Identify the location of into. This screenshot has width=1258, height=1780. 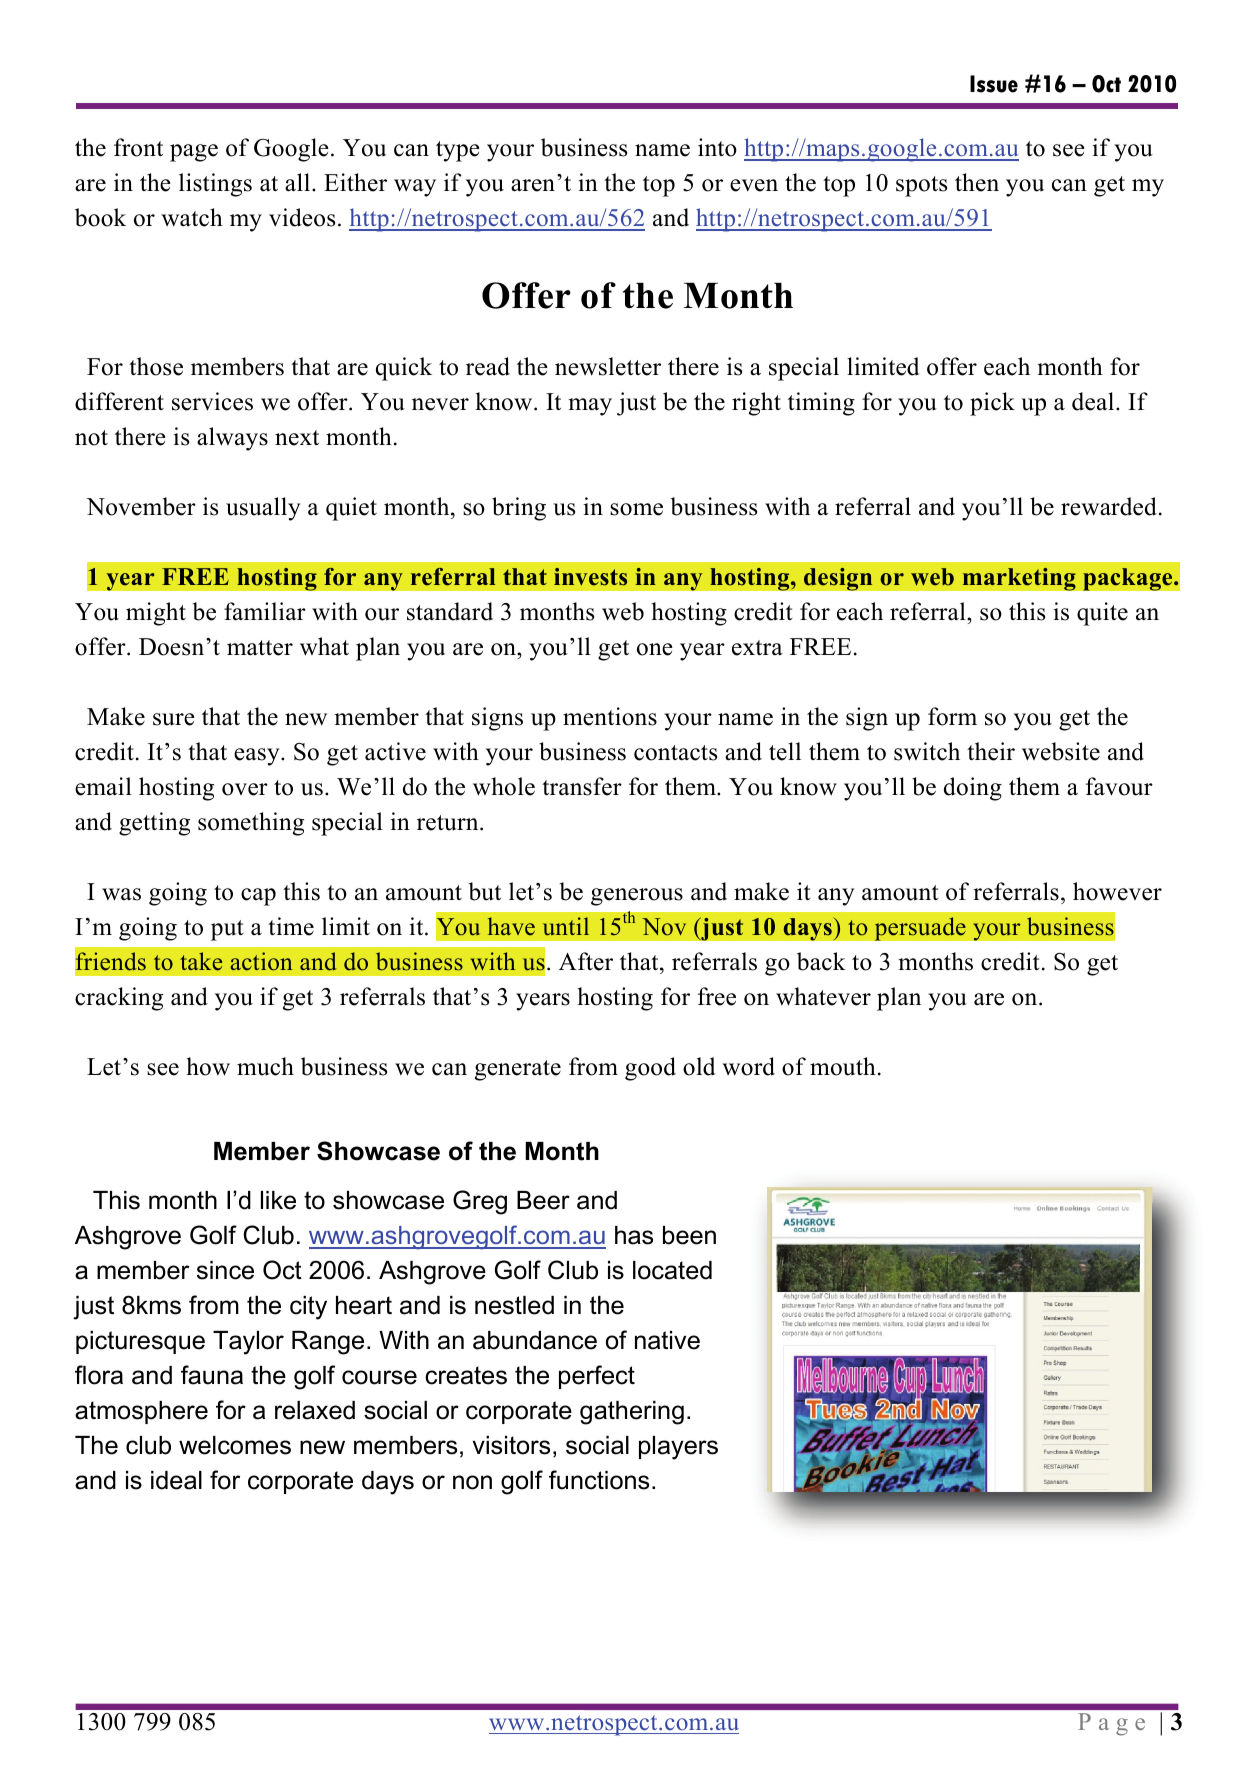
(717, 147).
